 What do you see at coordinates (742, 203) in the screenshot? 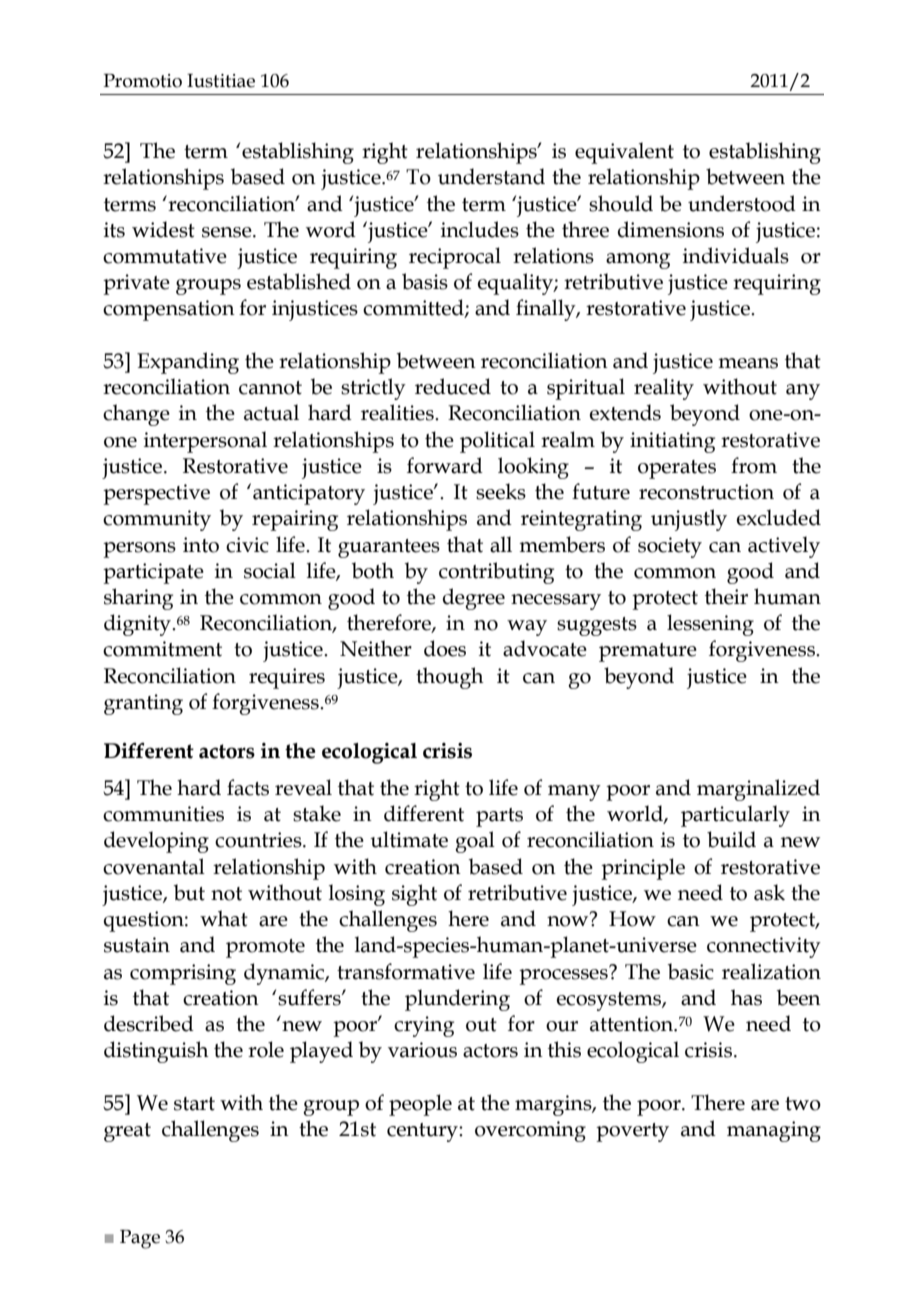
I see `understood` at bounding box center [742, 203].
